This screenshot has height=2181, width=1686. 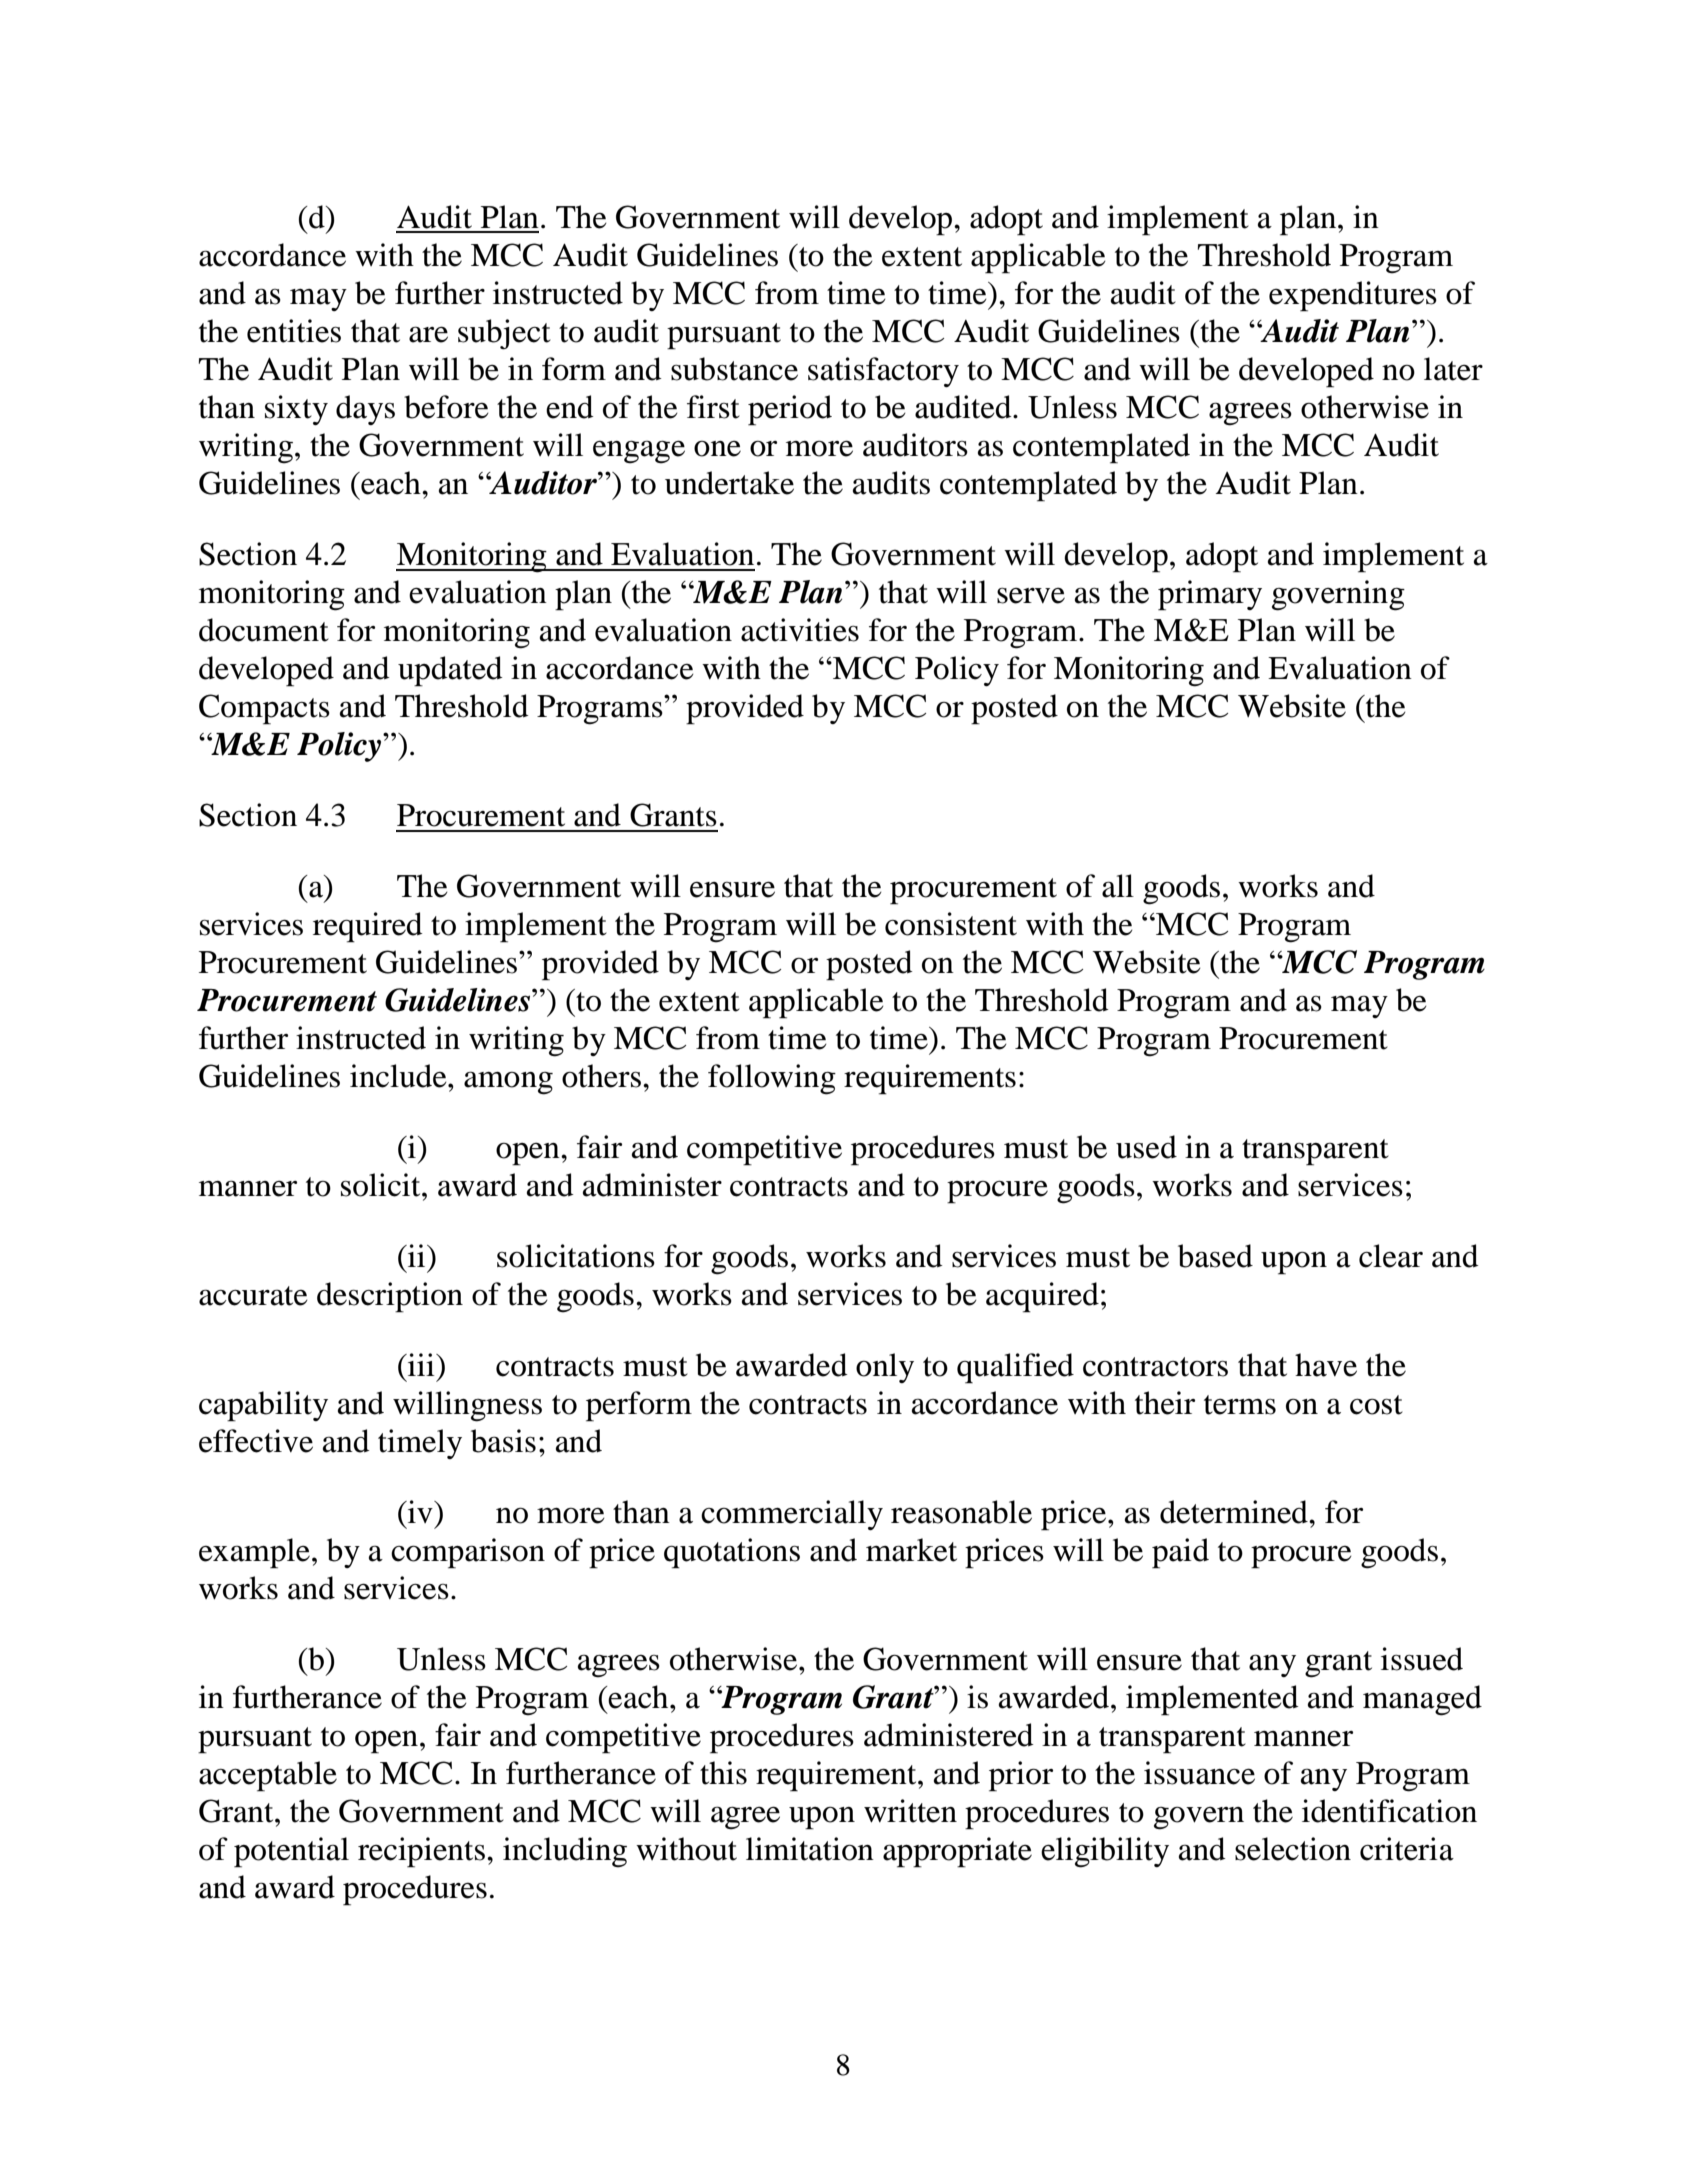 I want to click on entities, so click(x=294, y=331).
